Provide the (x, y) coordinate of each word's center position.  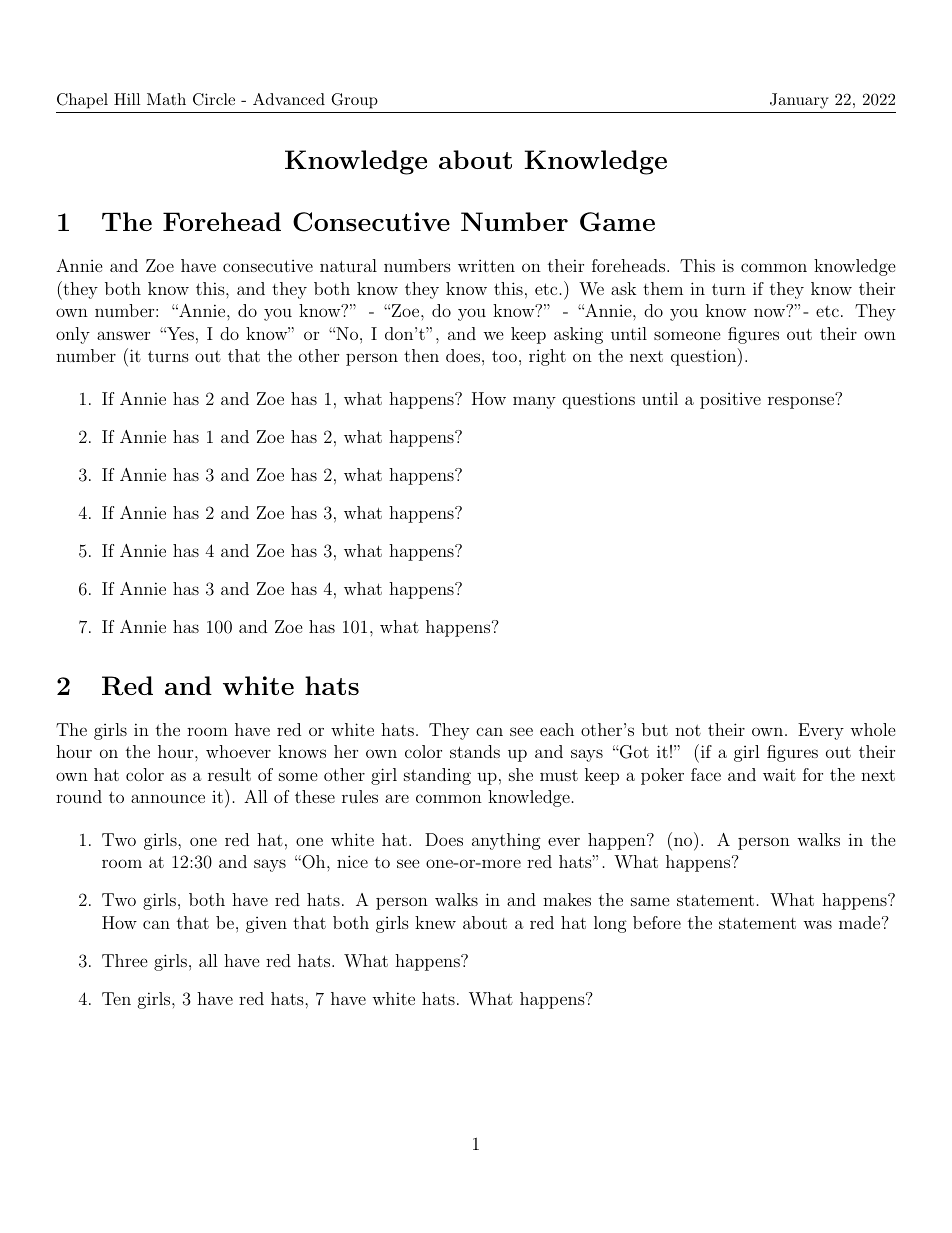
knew (435, 922)
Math (166, 99)
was (817, 924)
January (799, 101)
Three (125, 960)
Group (354, 101)
